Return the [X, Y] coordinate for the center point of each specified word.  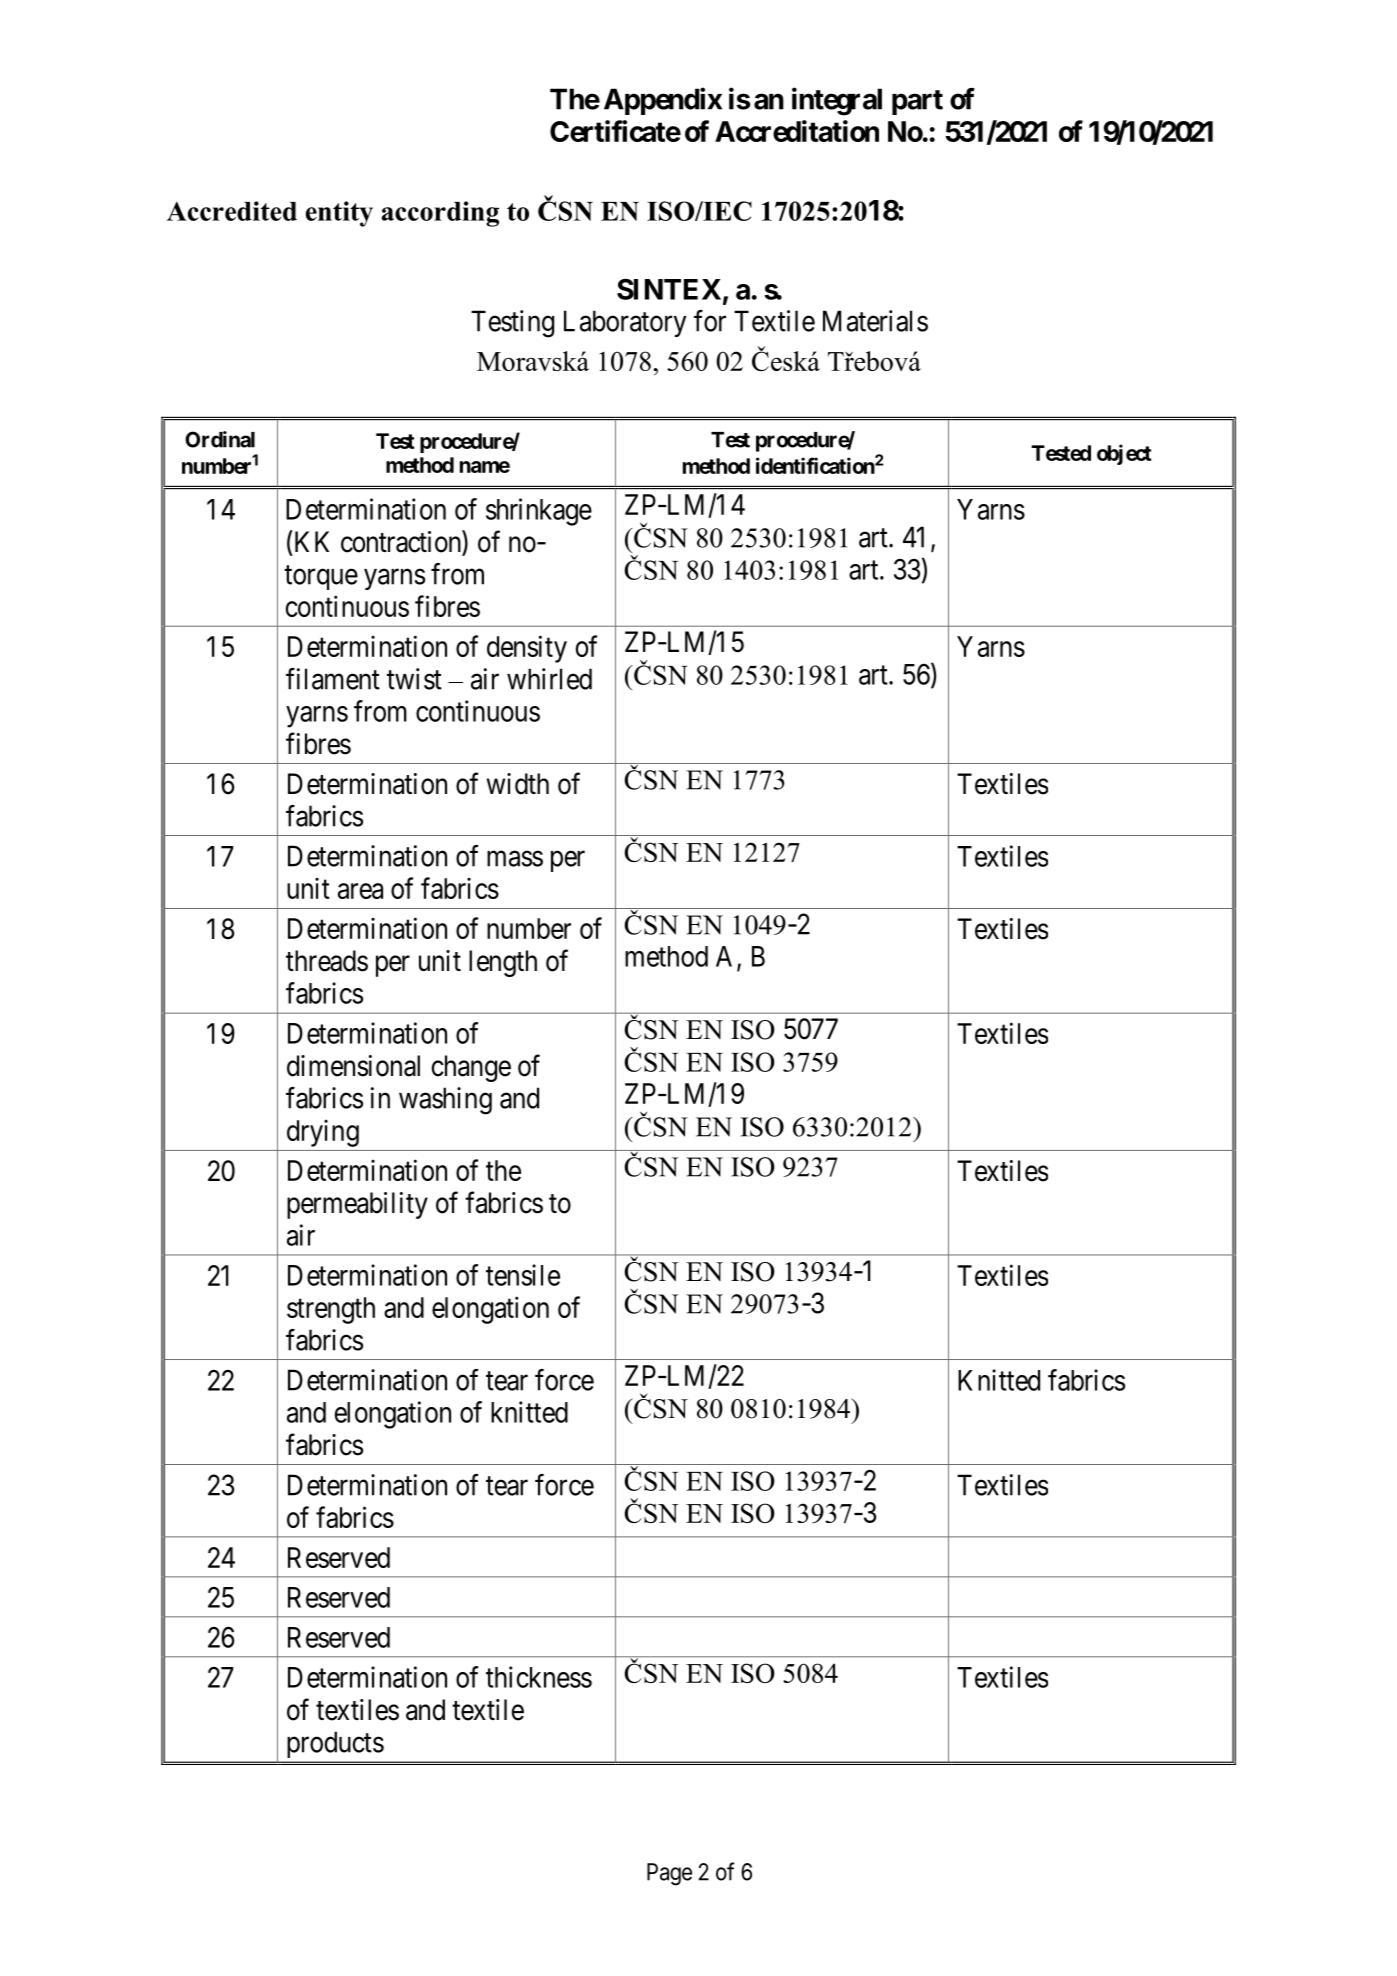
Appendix [663, 101]
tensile [523, 1275]
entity [339, 214]
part [917, 102]
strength [331, 1310]
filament [333, 679]
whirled [549, 679]
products [336, 1745]
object [1124, 454]
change [471, 1068]
